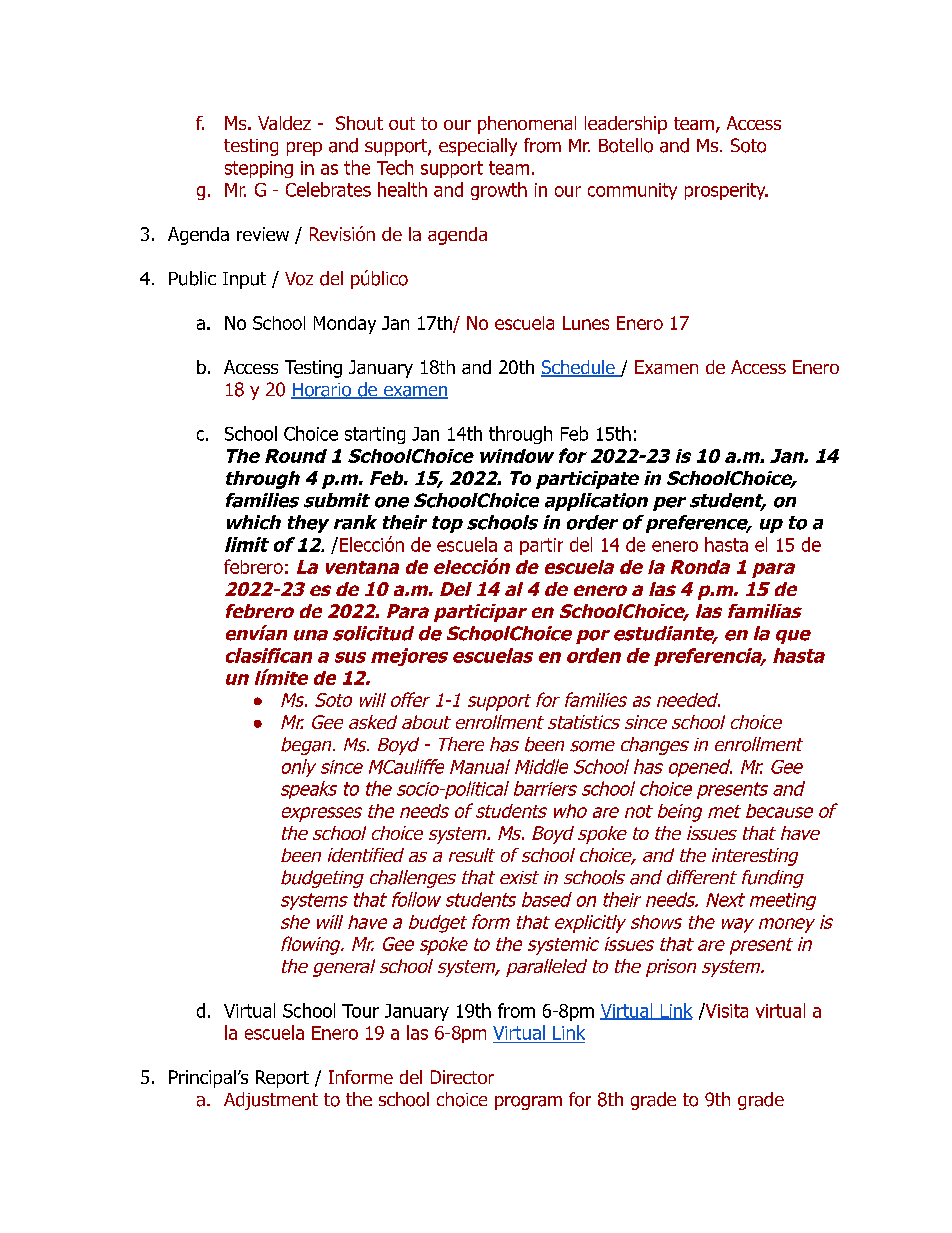 The image size is (952, 1233). What do you see at coordinates (244, 280) in the page?
I see `Input` at bounding box center [244, 280].
